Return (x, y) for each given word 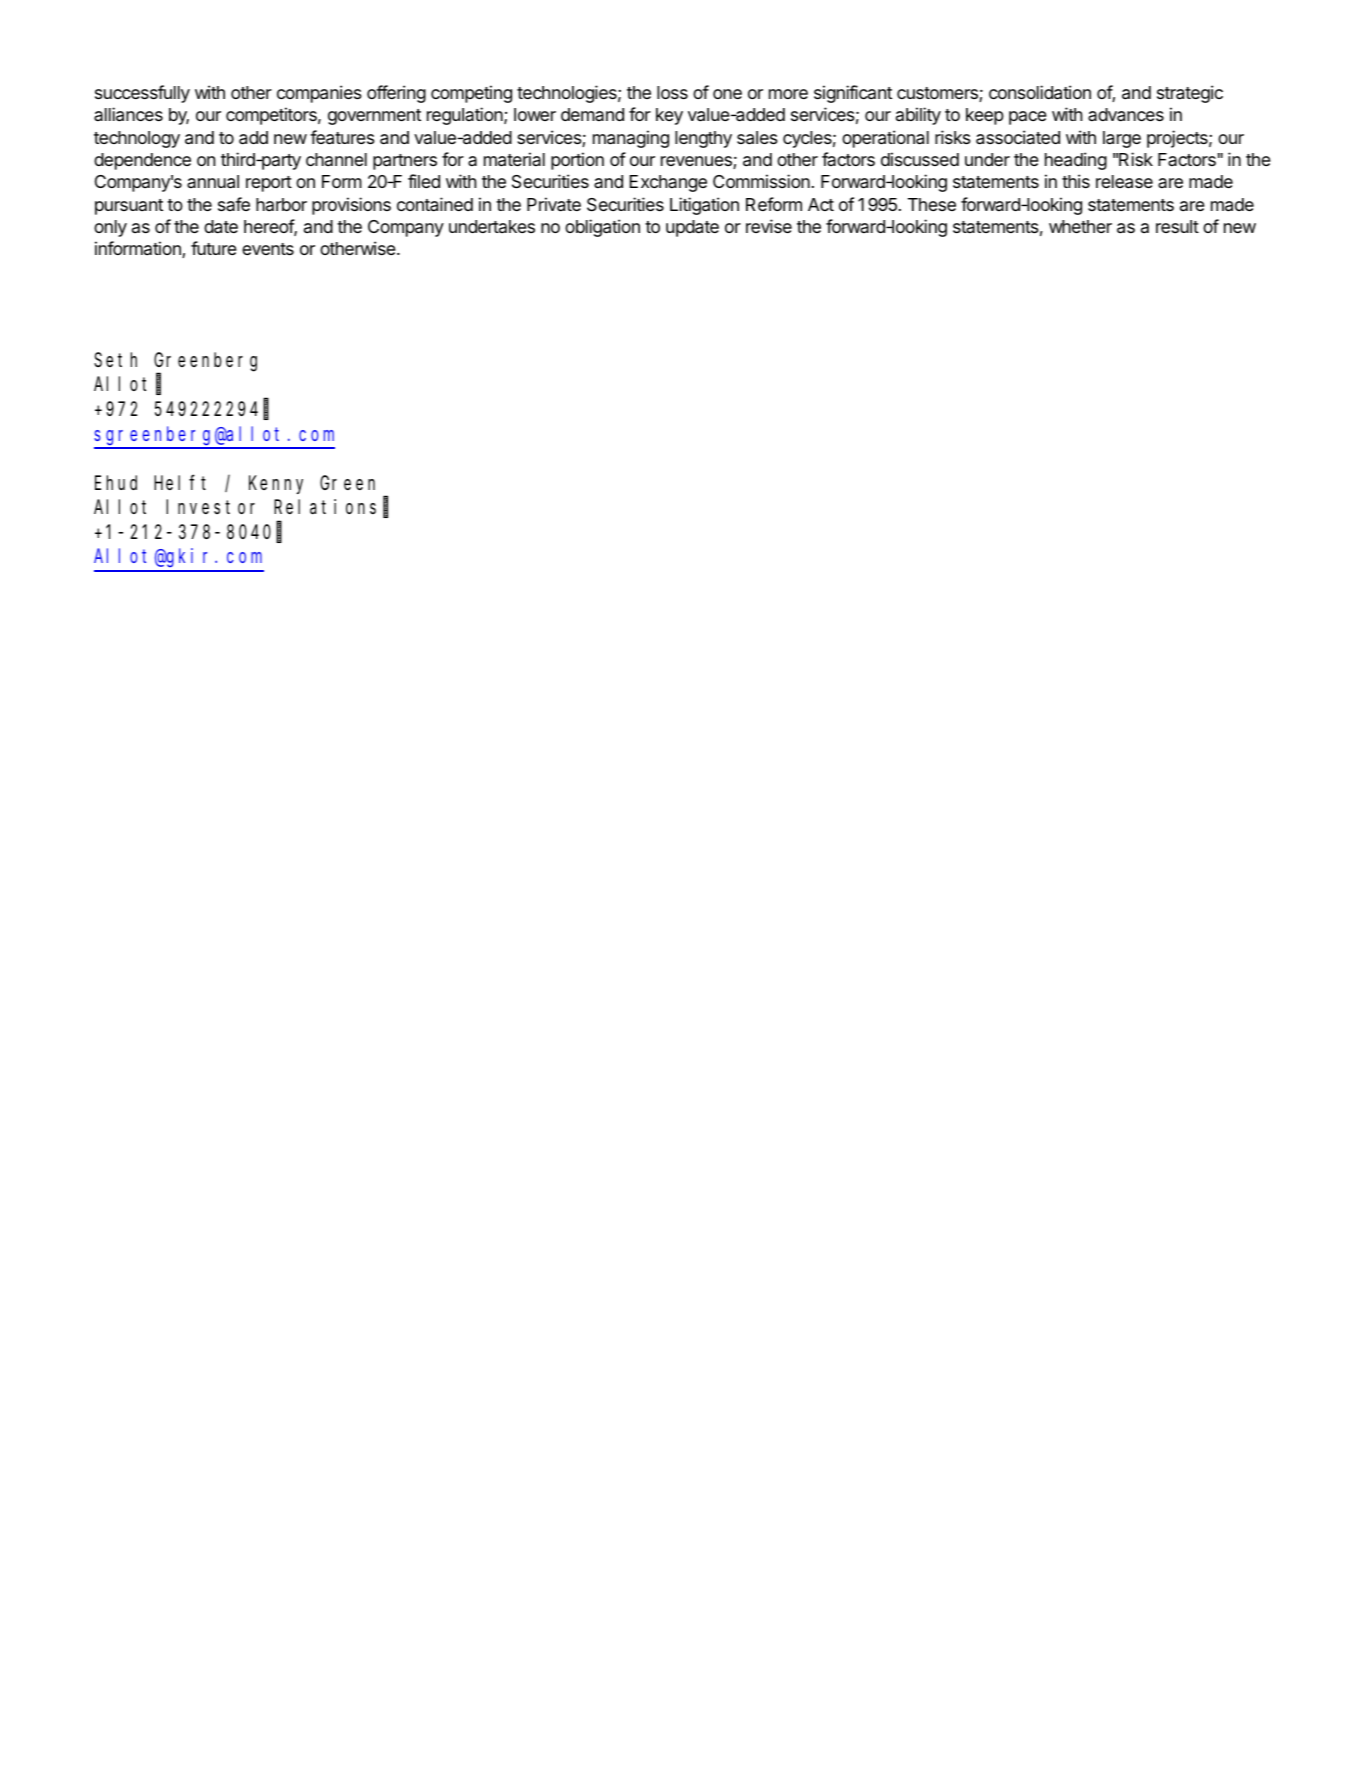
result (1177, 226)
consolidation (1040, 92)
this (1076, 181)
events (268, 249)
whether (1080, 226)
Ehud (116, 482)
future (214, 248)
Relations (325, 507)
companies (319, 94)
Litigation (704, 206)
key (669, 116)
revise (769, 226)
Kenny (276, 485)
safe (234, 204)
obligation (602, 228)
